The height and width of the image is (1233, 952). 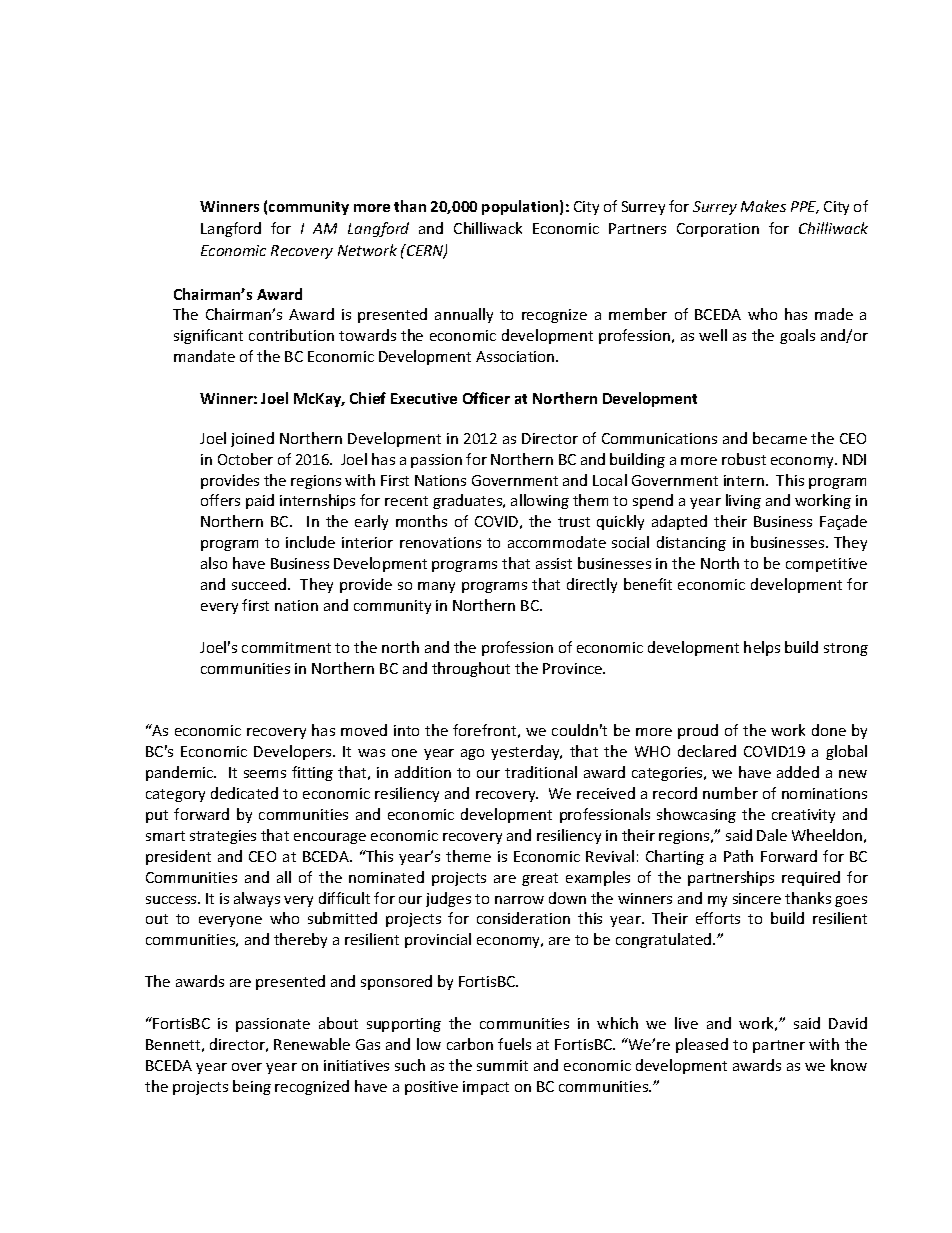 I want to click on annually, so click(x=464, y=315).
